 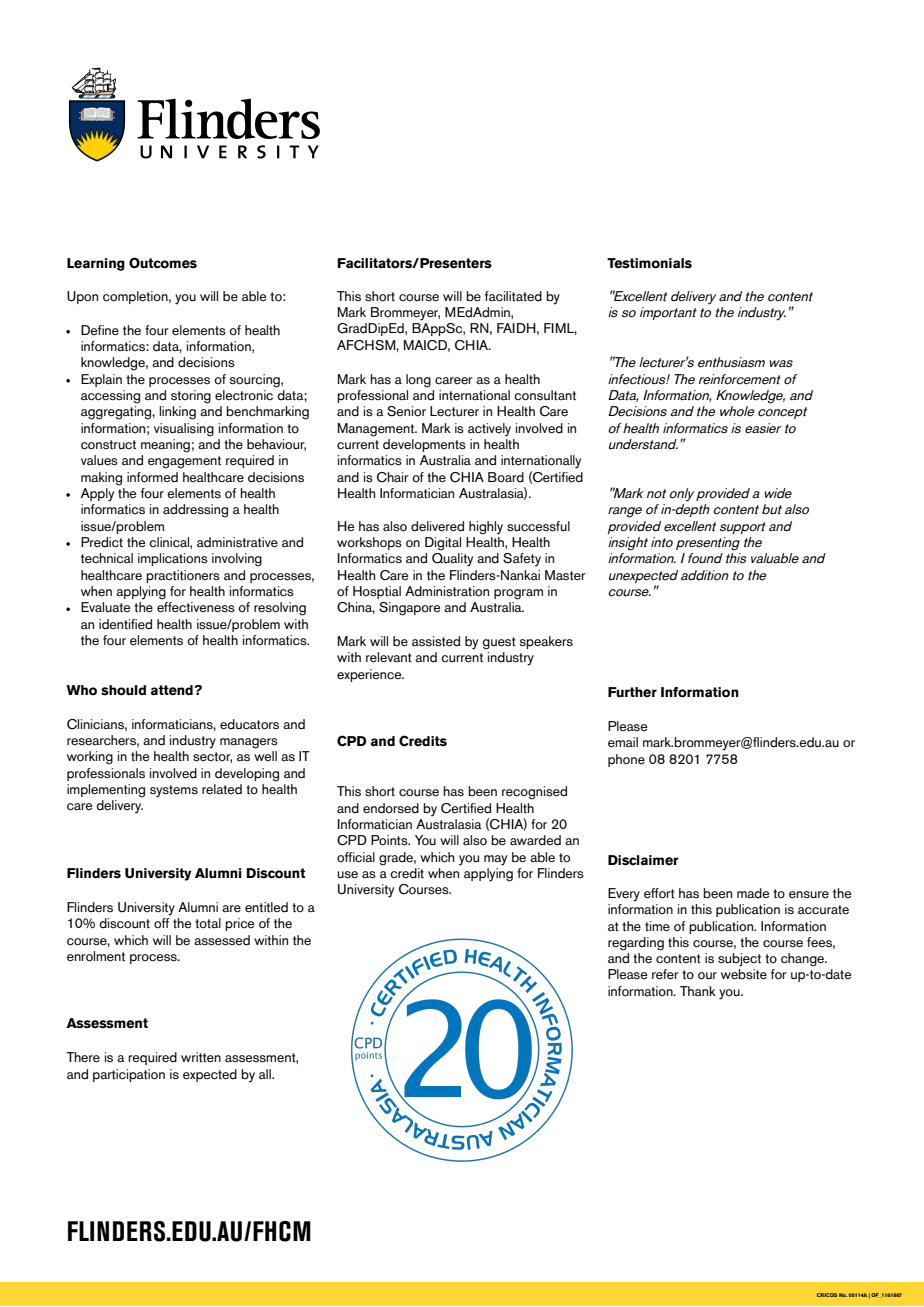 What do you see at coordinates (665, 974) in the document?
I see `refer` at bounding box center [665, 974].
